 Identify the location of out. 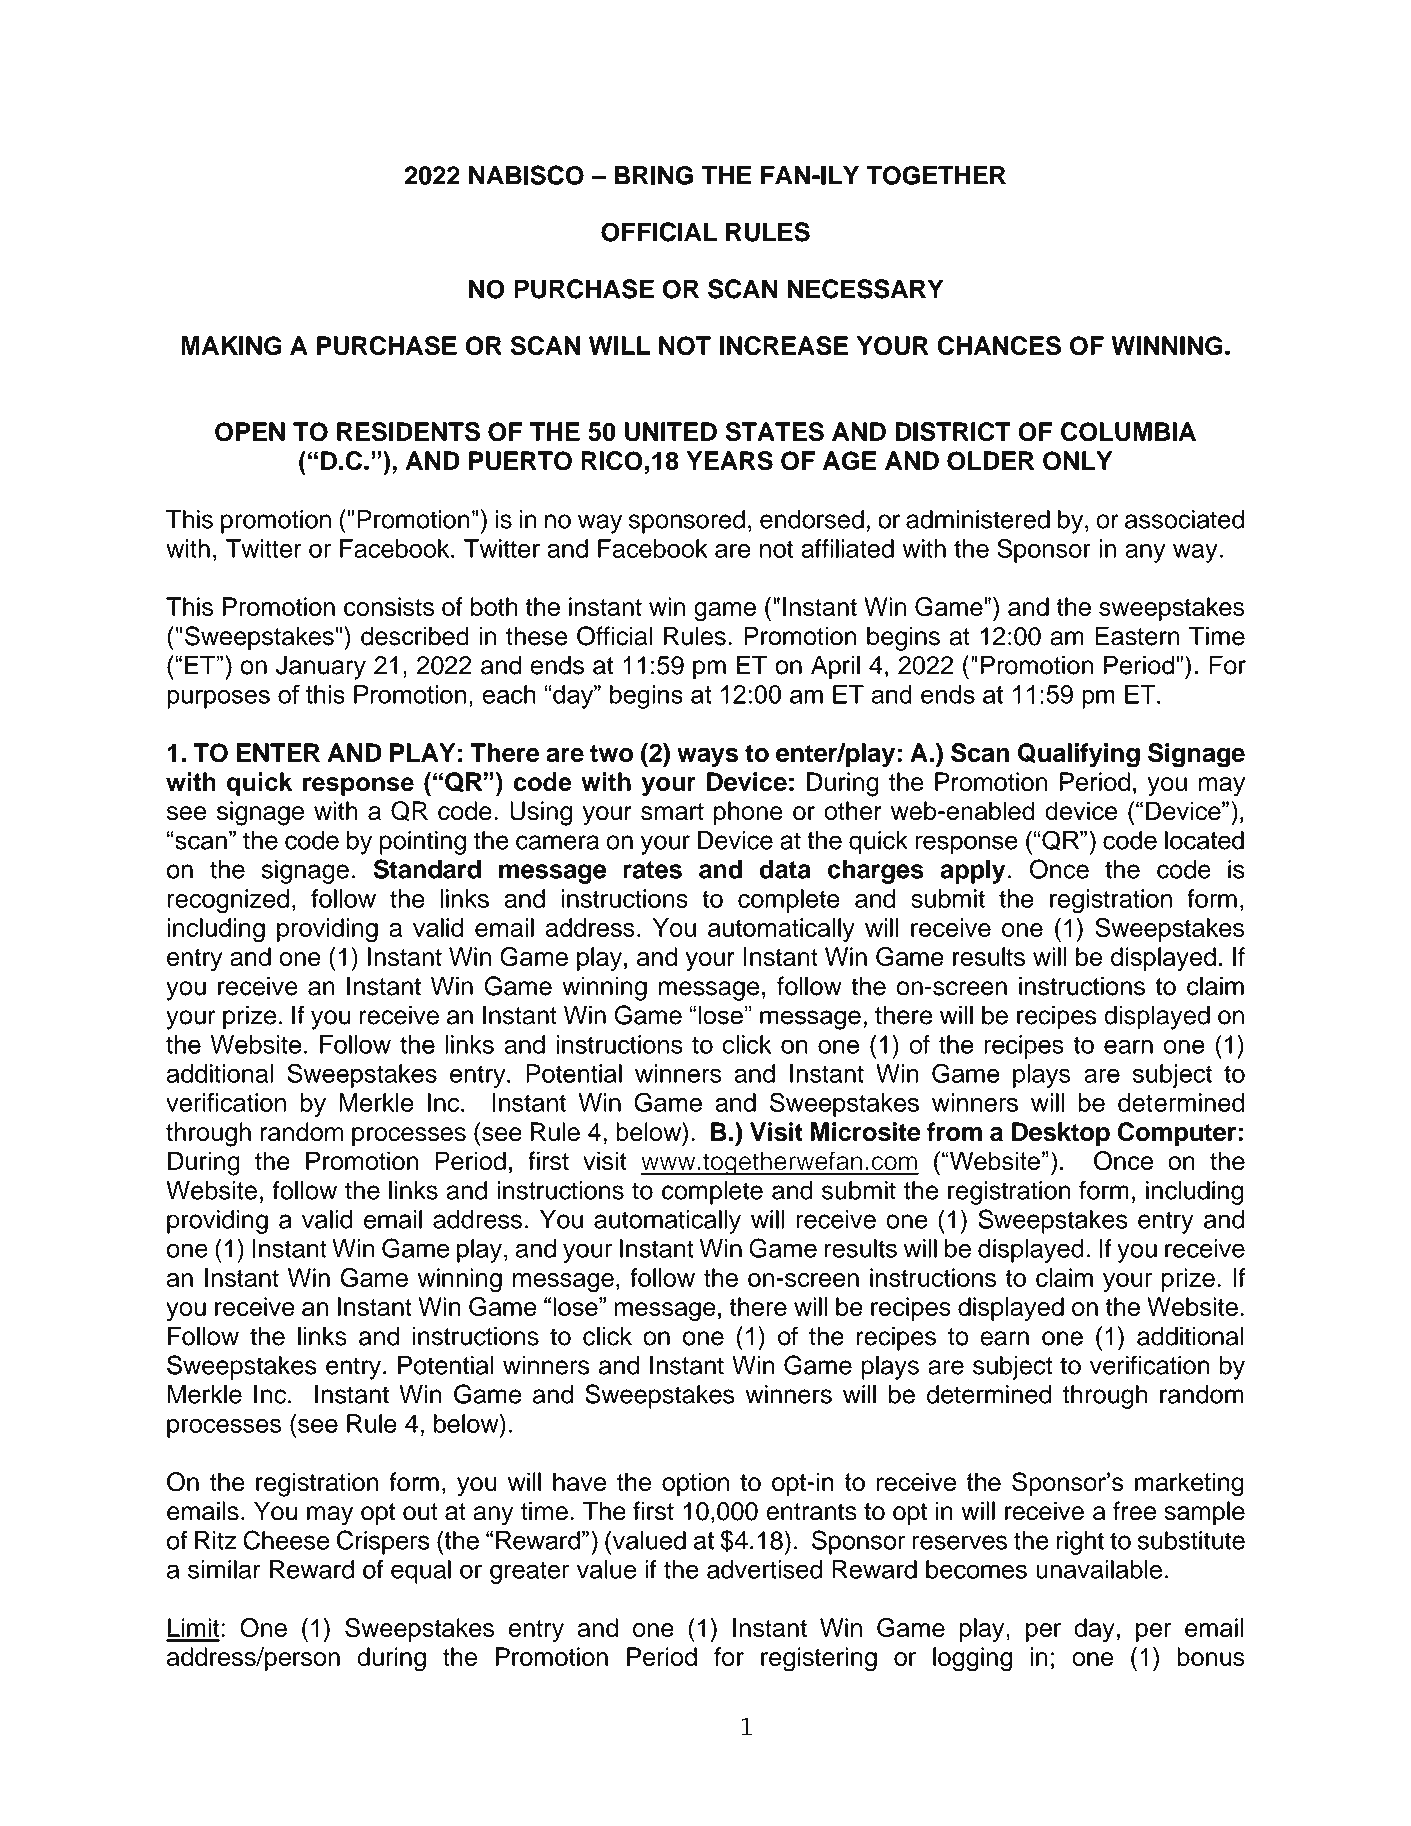
(420, 1512).
